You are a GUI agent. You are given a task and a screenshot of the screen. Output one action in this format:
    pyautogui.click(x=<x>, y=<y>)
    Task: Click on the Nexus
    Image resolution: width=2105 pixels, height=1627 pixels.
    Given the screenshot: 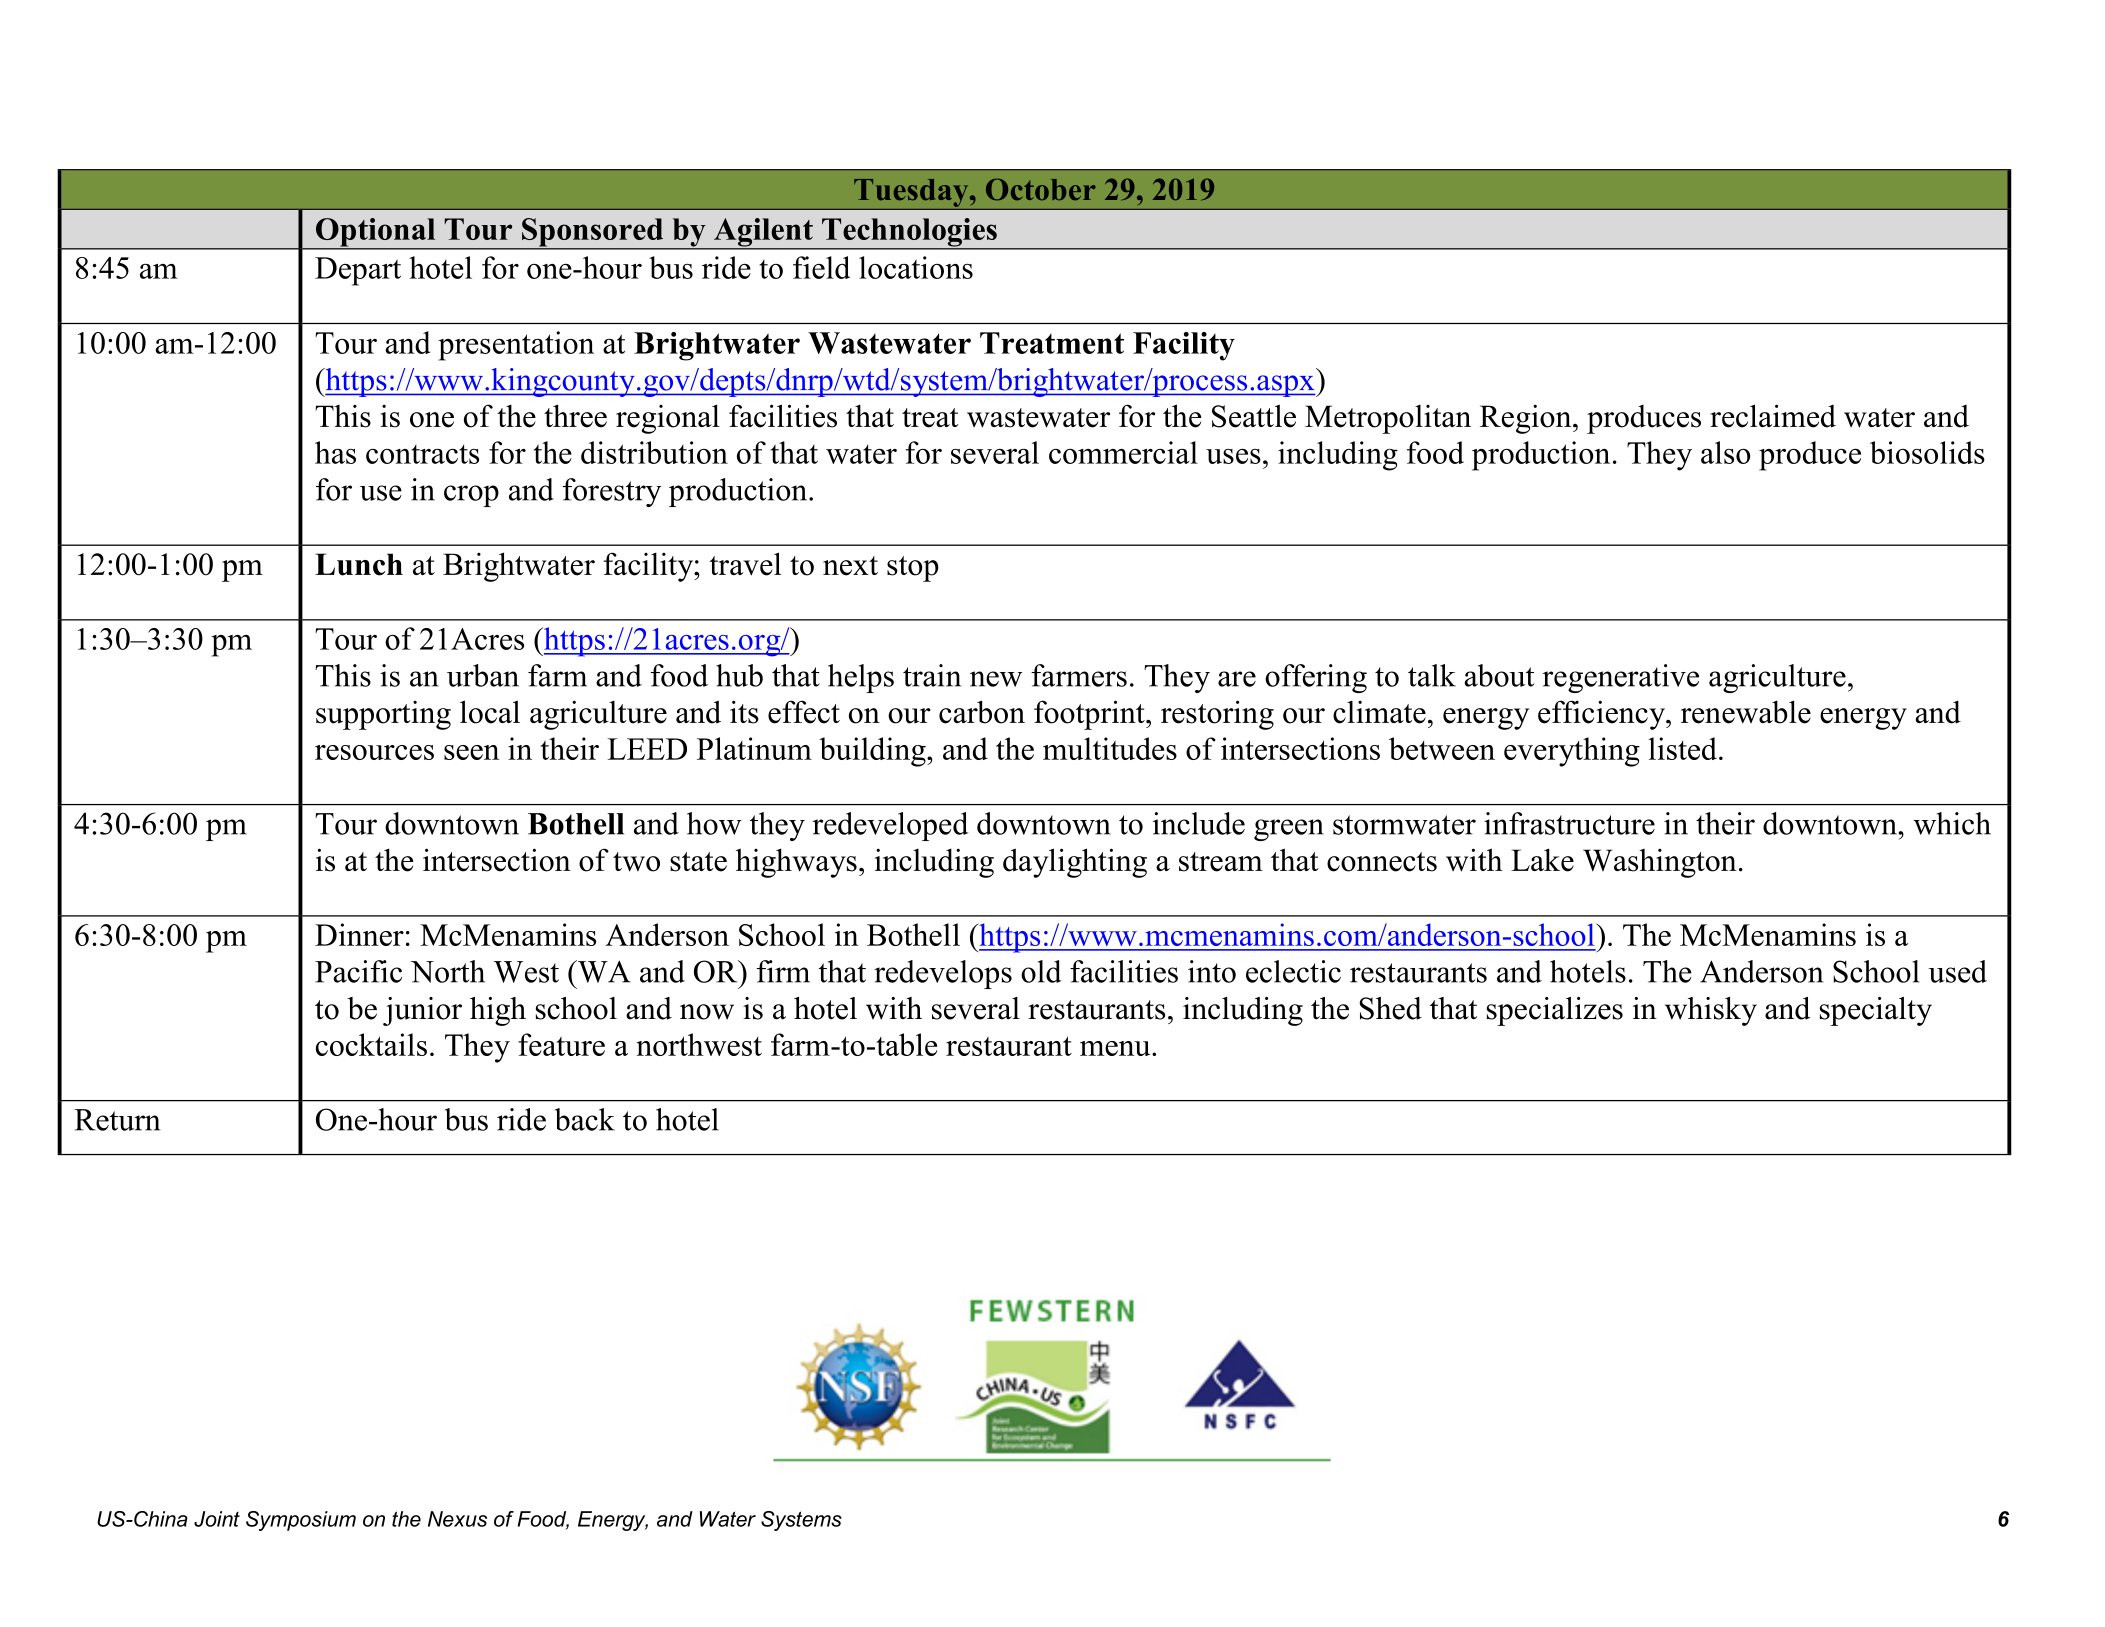 What is the action you would take?
    pyautogui.click(x=457, y=1519)
